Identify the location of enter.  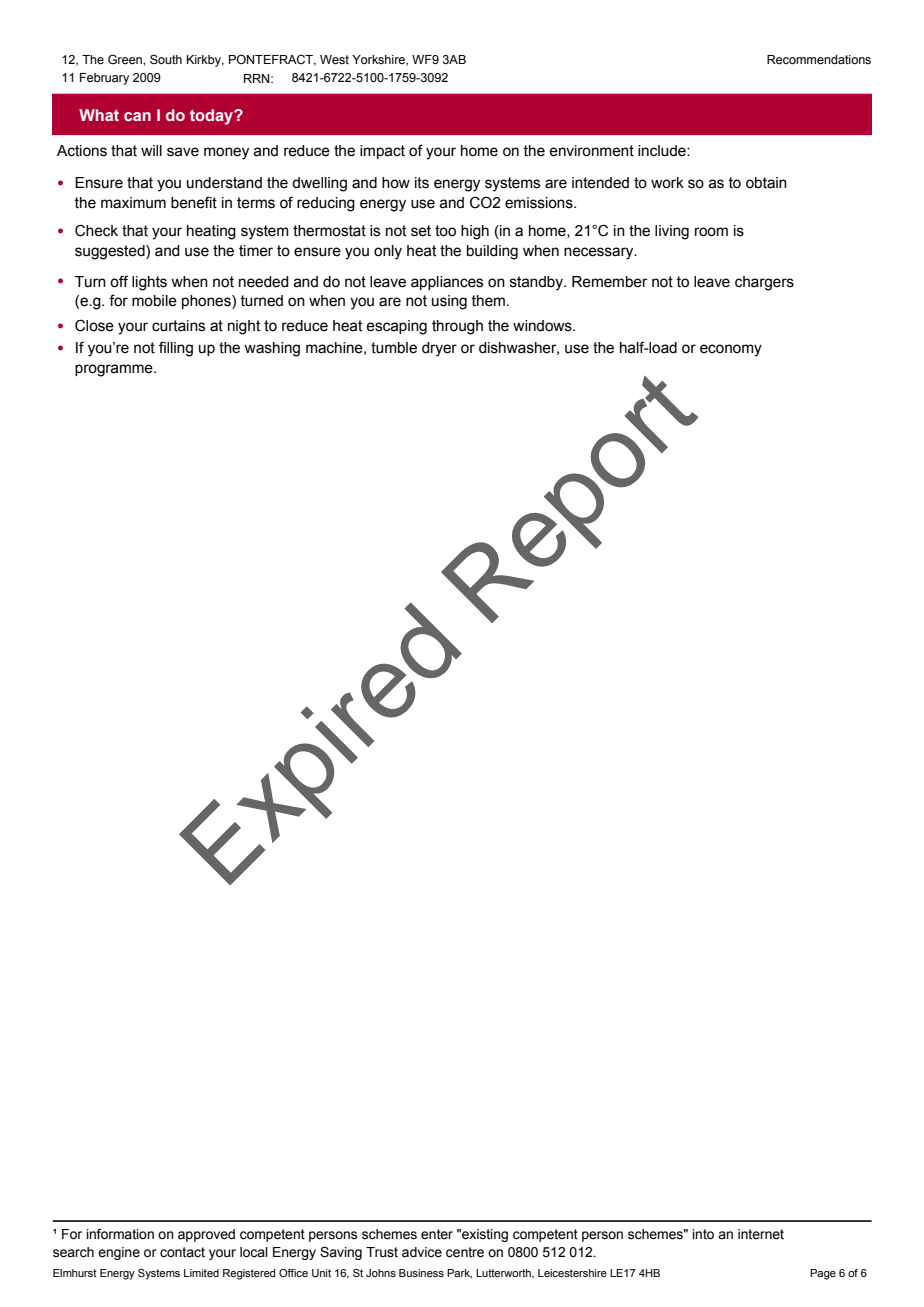
(437, 1234).
